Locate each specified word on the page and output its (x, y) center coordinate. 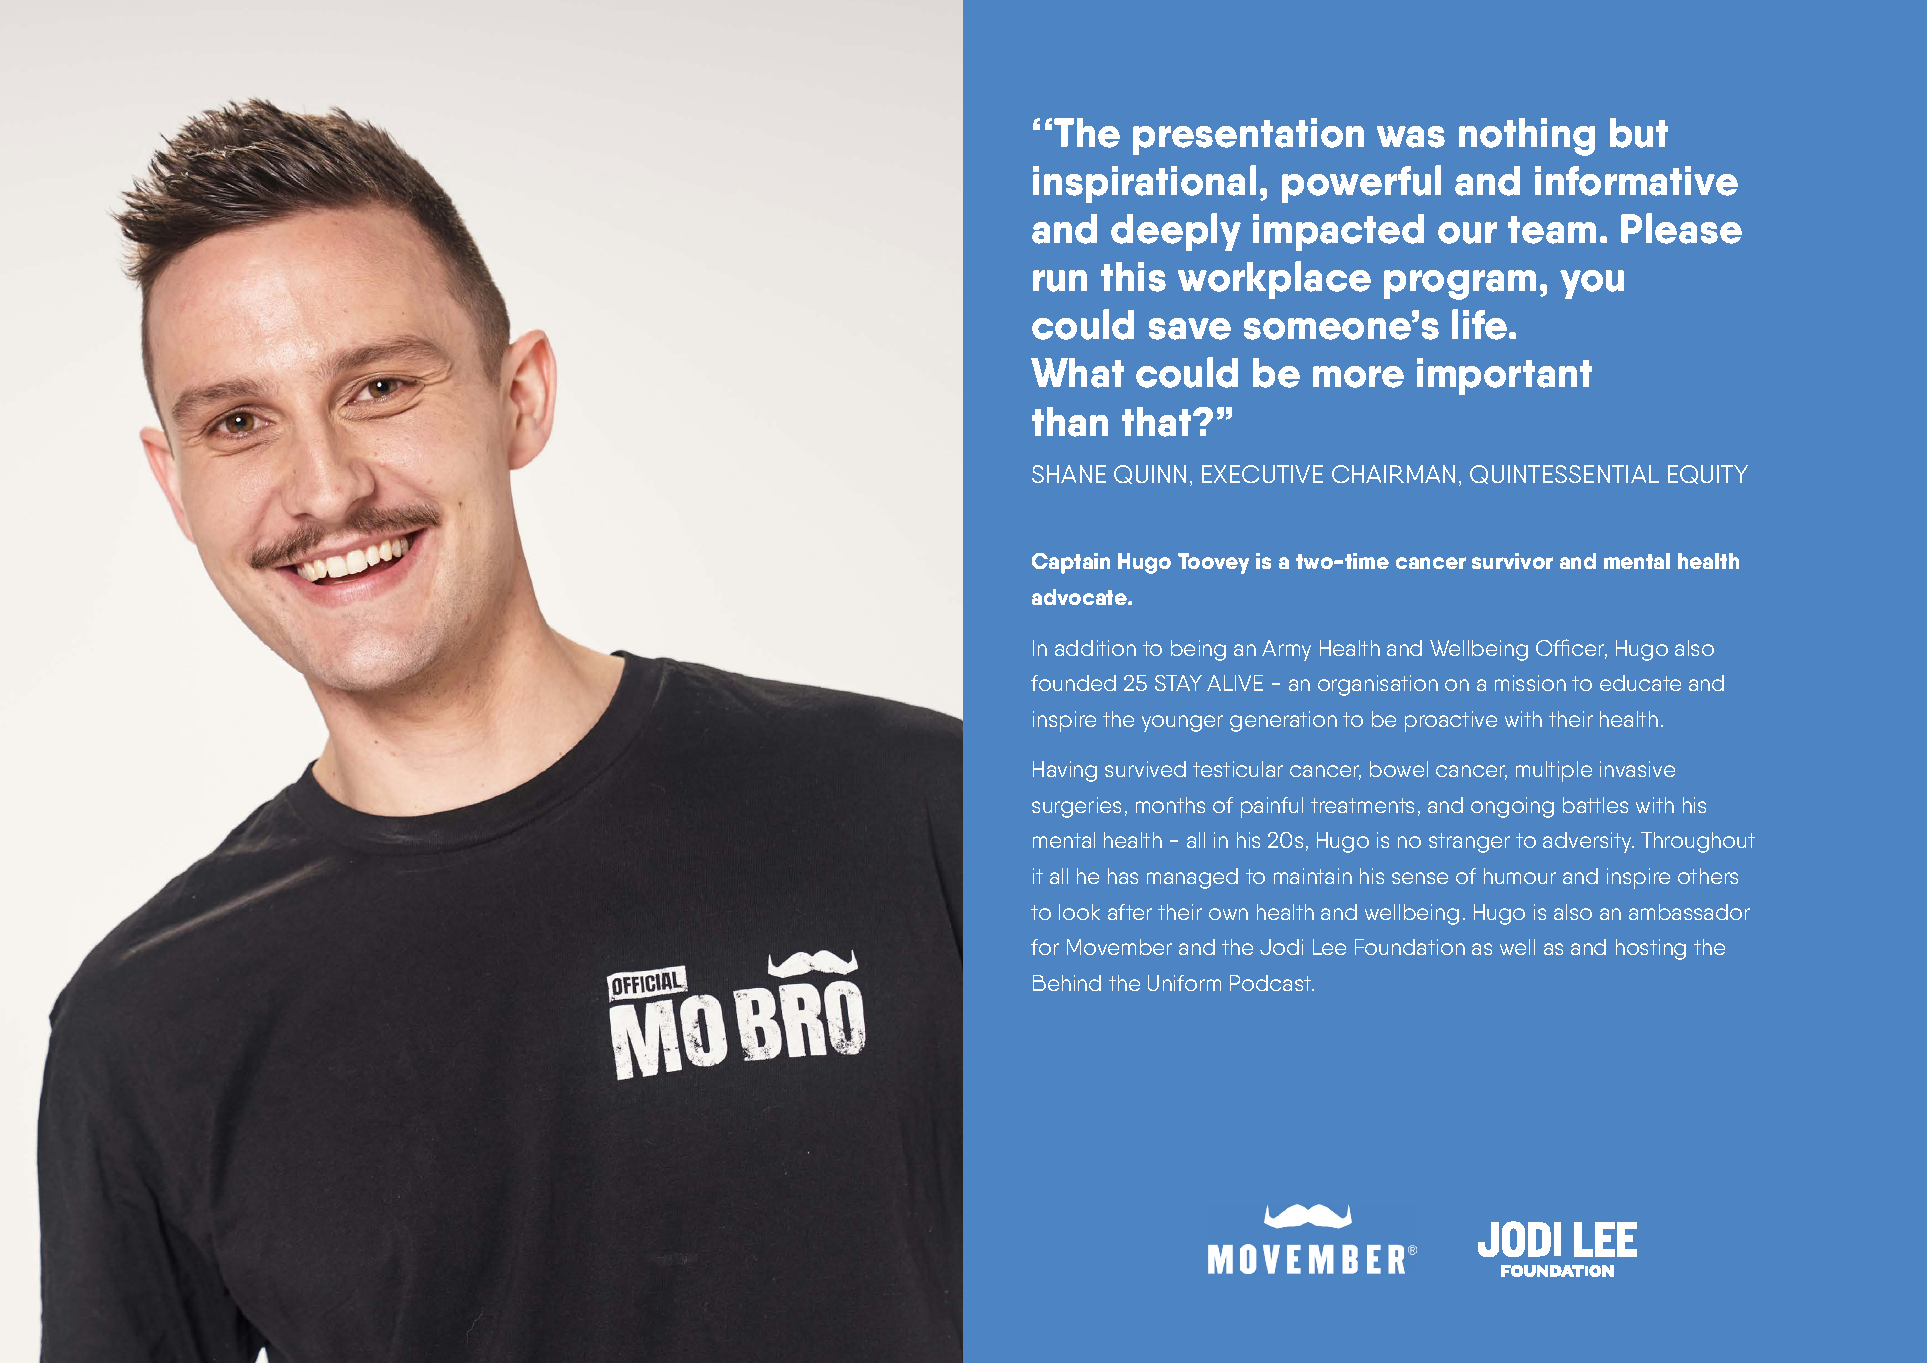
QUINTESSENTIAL (1564, 474)
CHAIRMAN (1393, 474)
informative (1636, 181)
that (1158, 422)
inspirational (1144, 184)
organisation (1378, 685)
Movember (1119, 947)
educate (1640, 683)
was (1411, 137)
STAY (1178, 683)
